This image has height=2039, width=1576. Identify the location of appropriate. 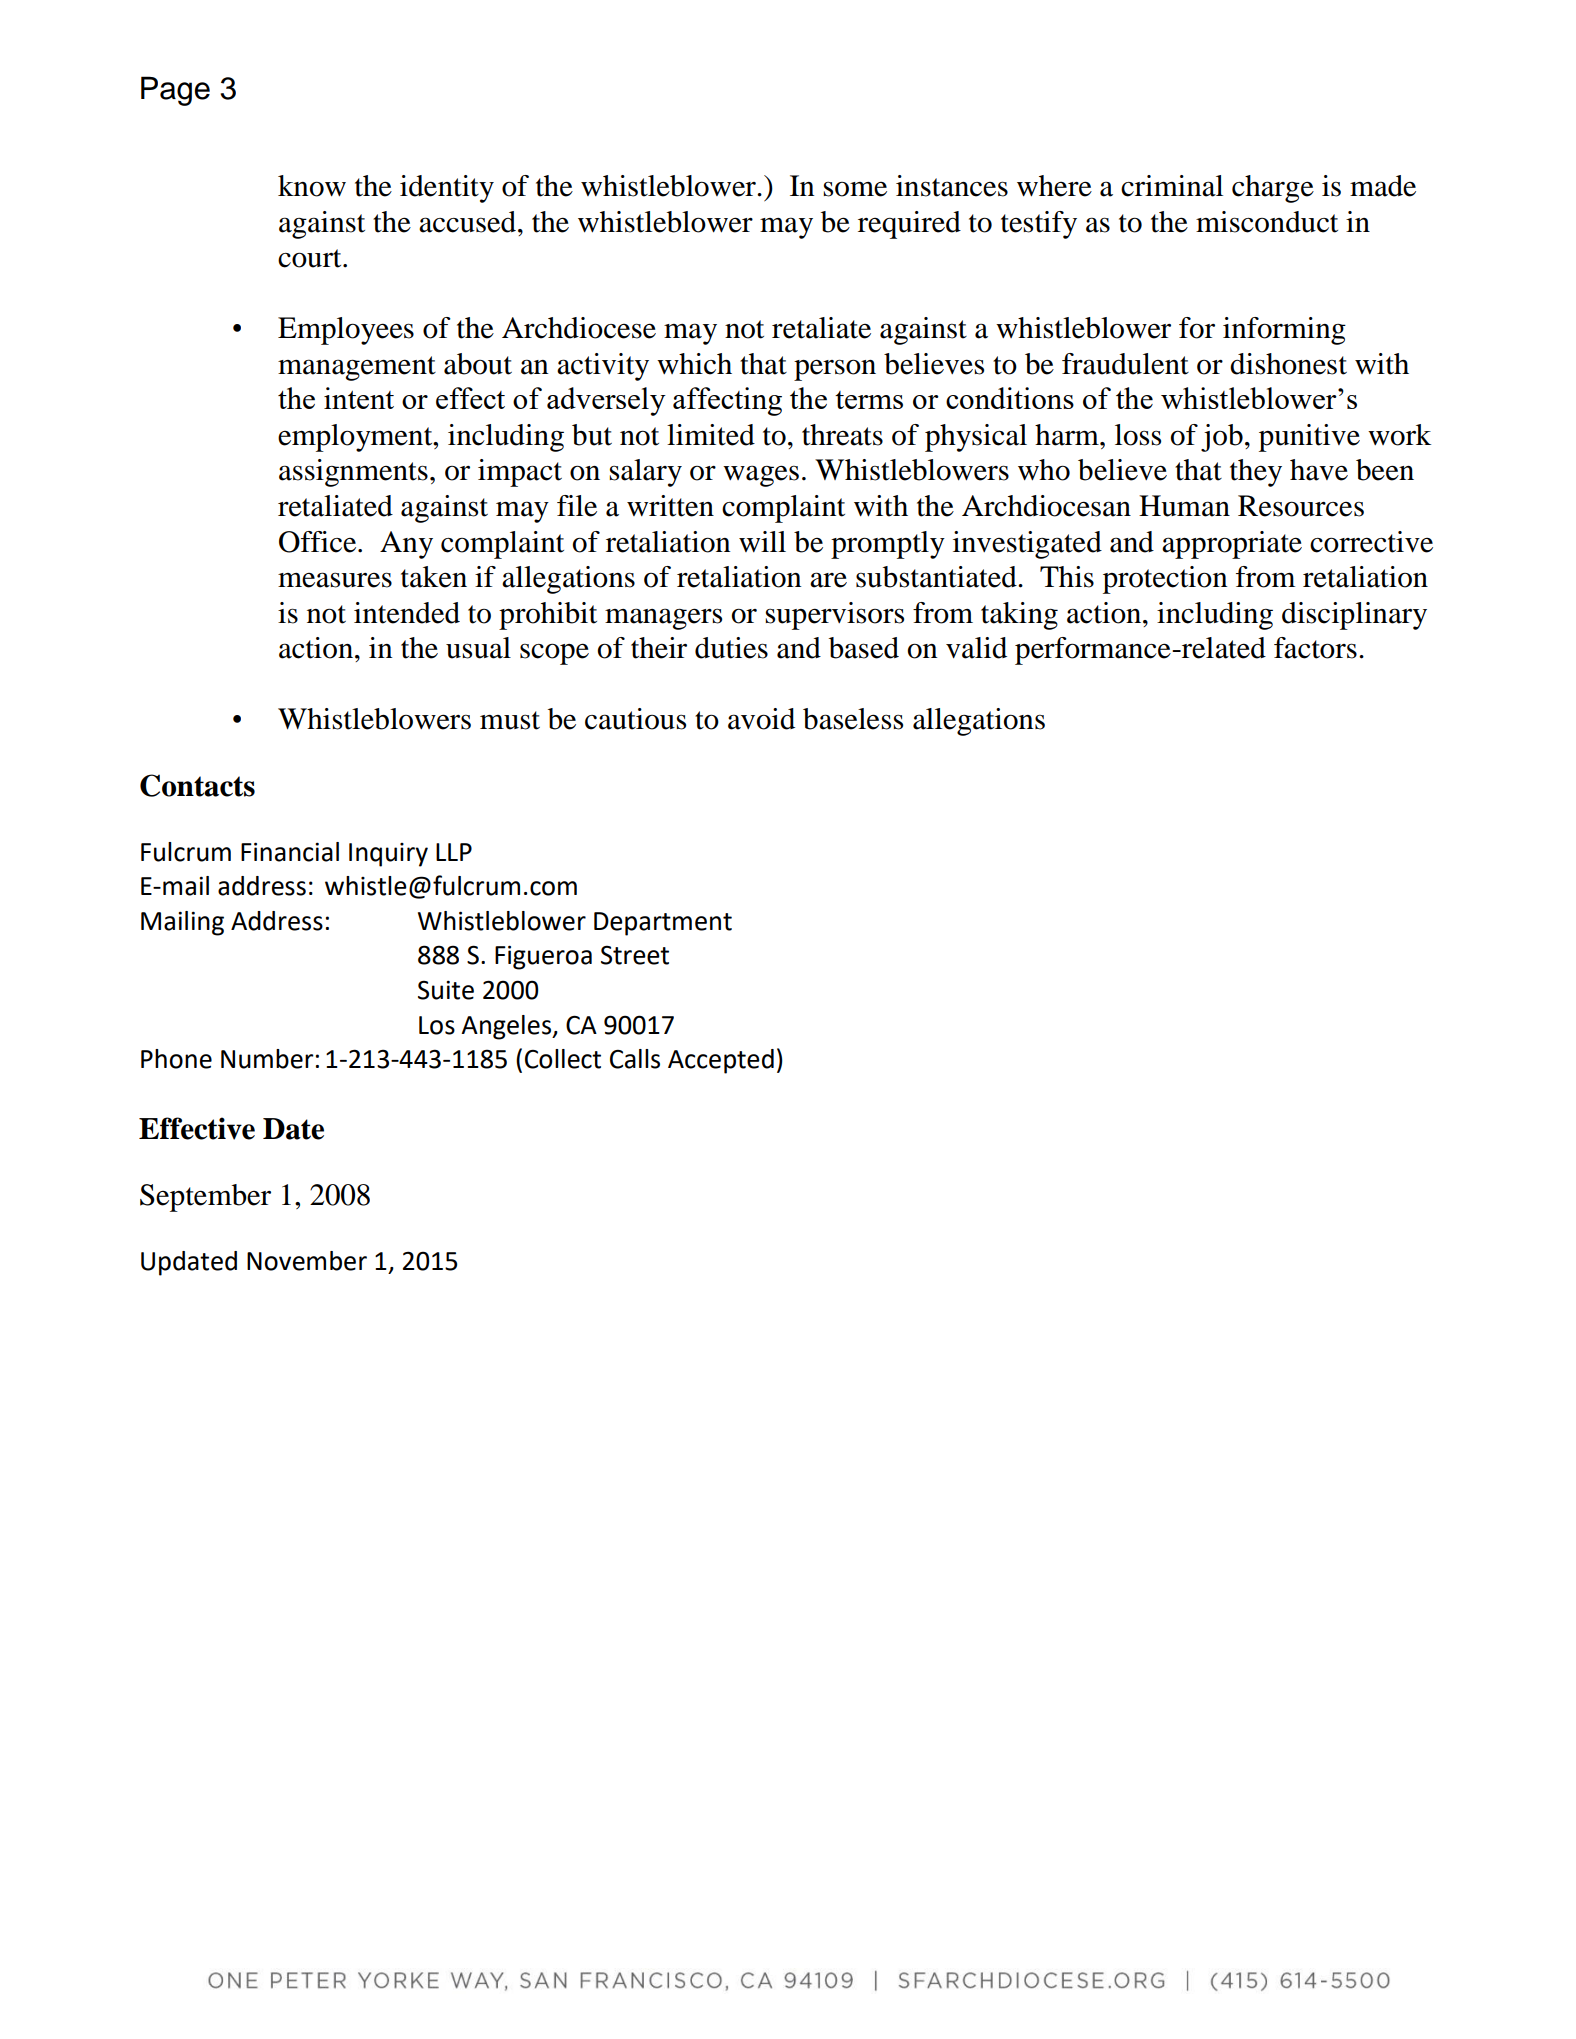
(1232, 545).
